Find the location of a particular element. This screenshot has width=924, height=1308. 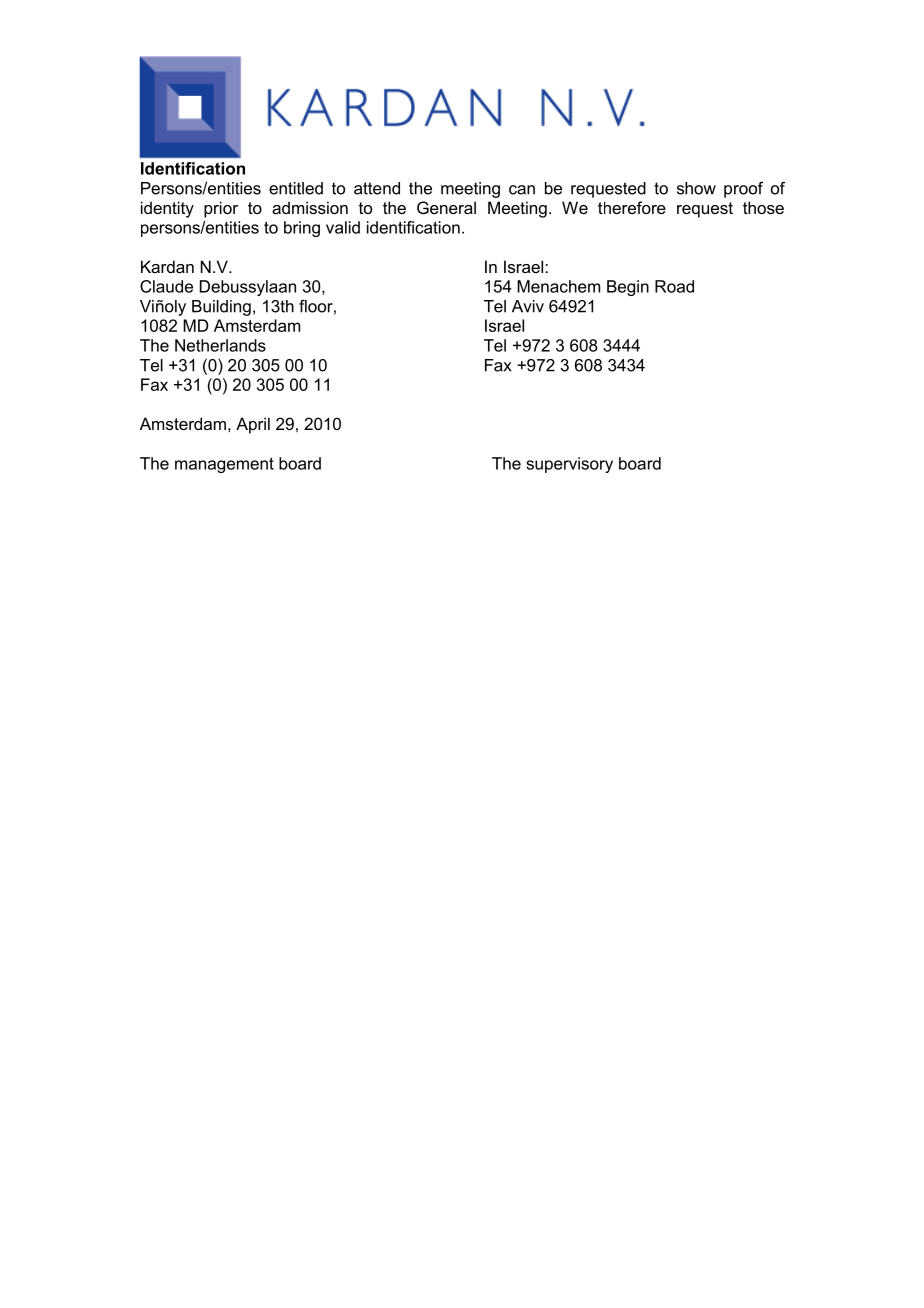

Building is located at coordinates (221, 308).
